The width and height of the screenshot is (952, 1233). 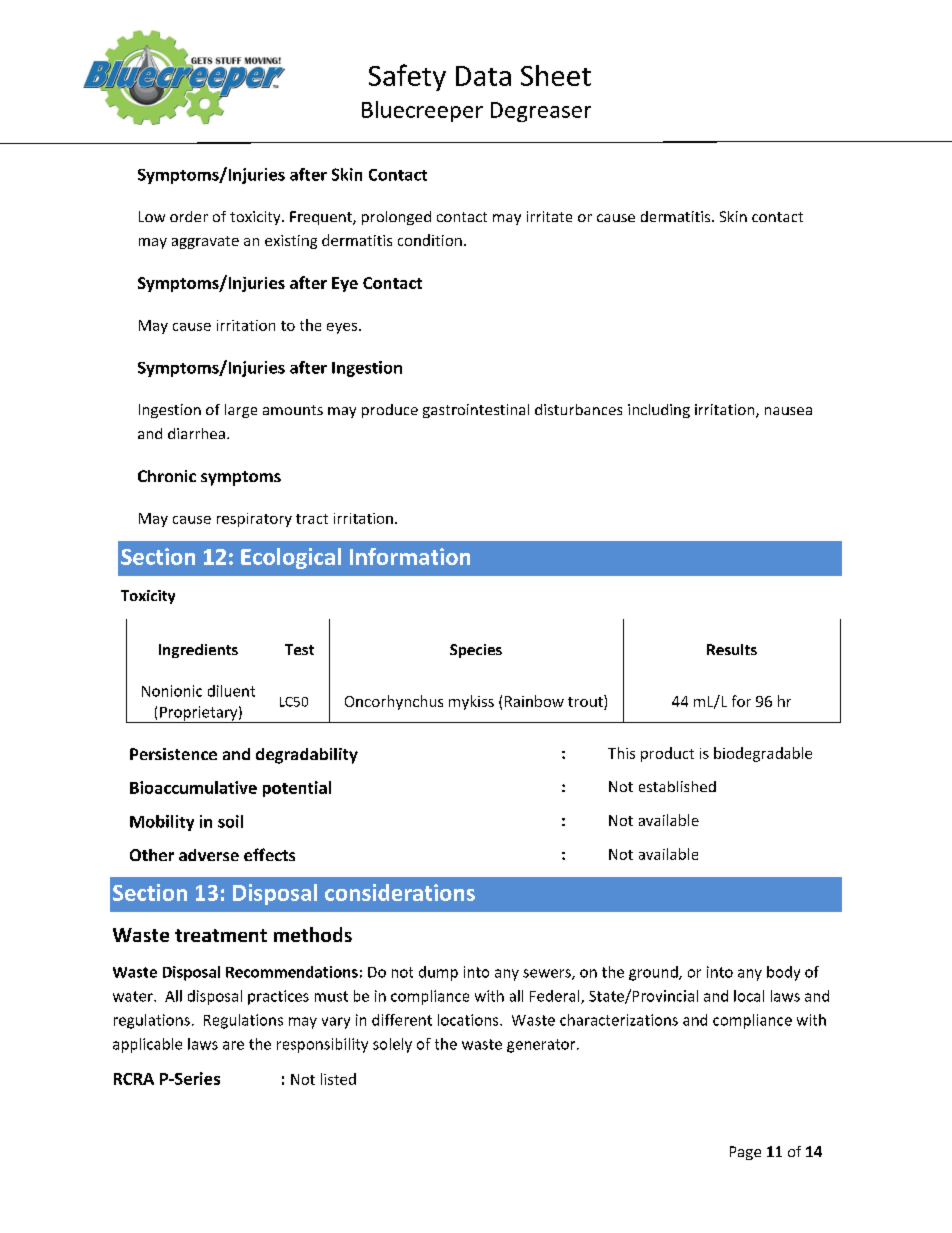 I want to click on solely, so click(x=392, y=1045).
